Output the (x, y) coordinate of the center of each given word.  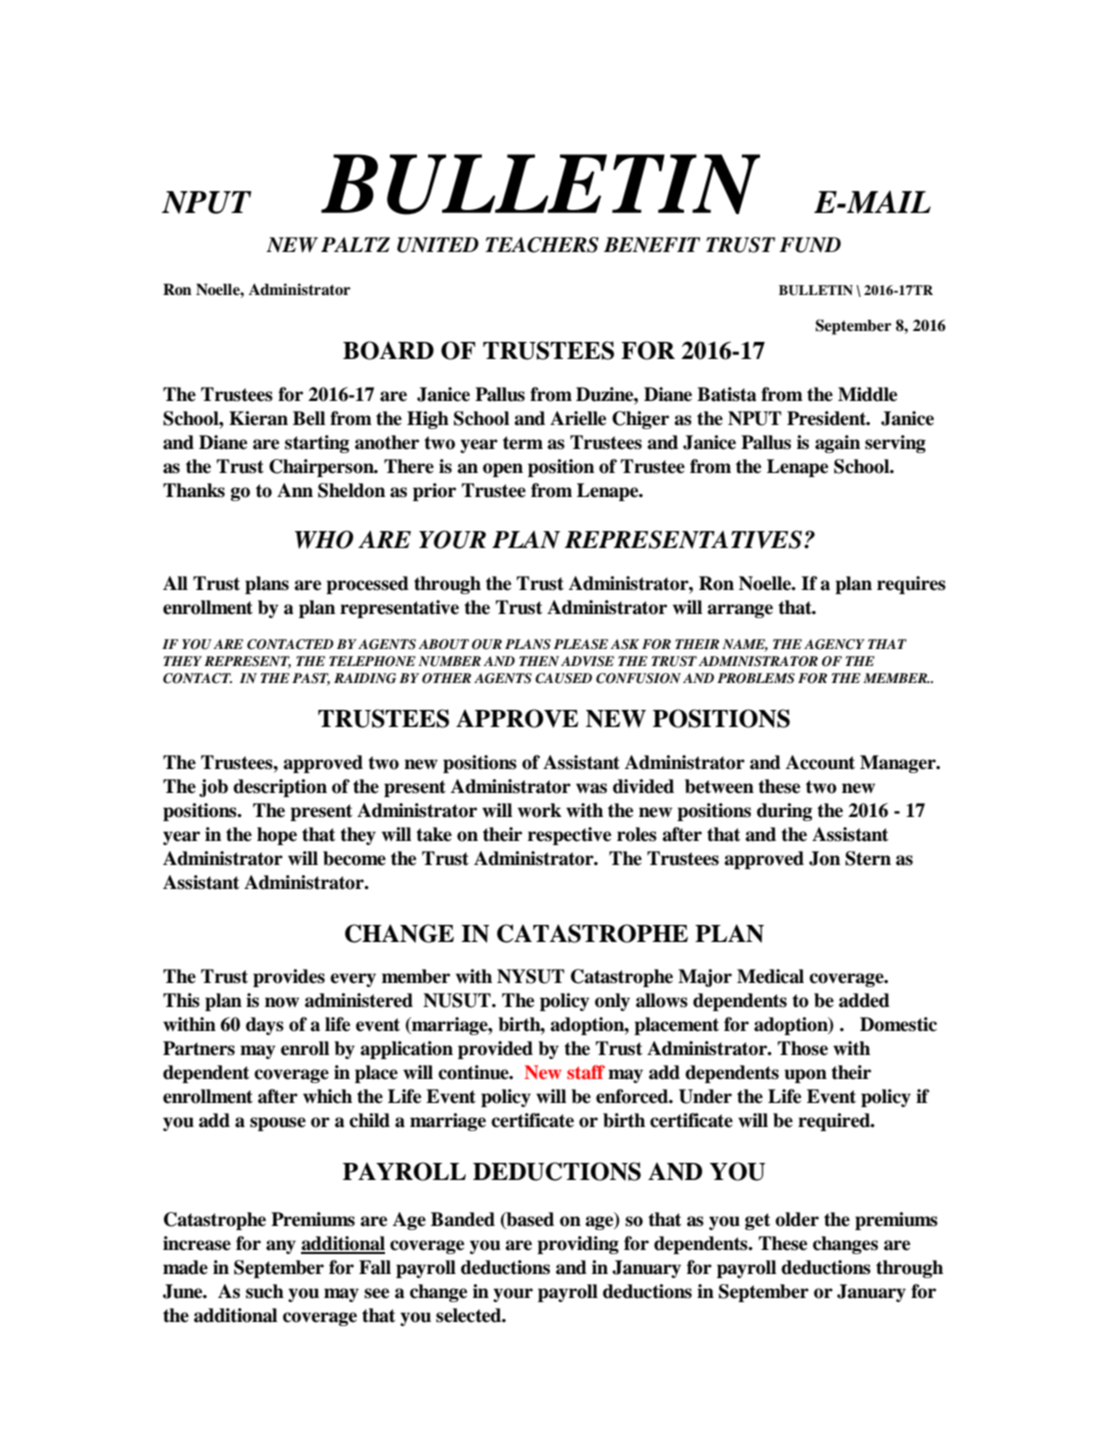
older (797, 1219)
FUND (810, 245)
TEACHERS (542, 245)
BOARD (388, 350)
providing (578, 1245)
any (281, 1247)
